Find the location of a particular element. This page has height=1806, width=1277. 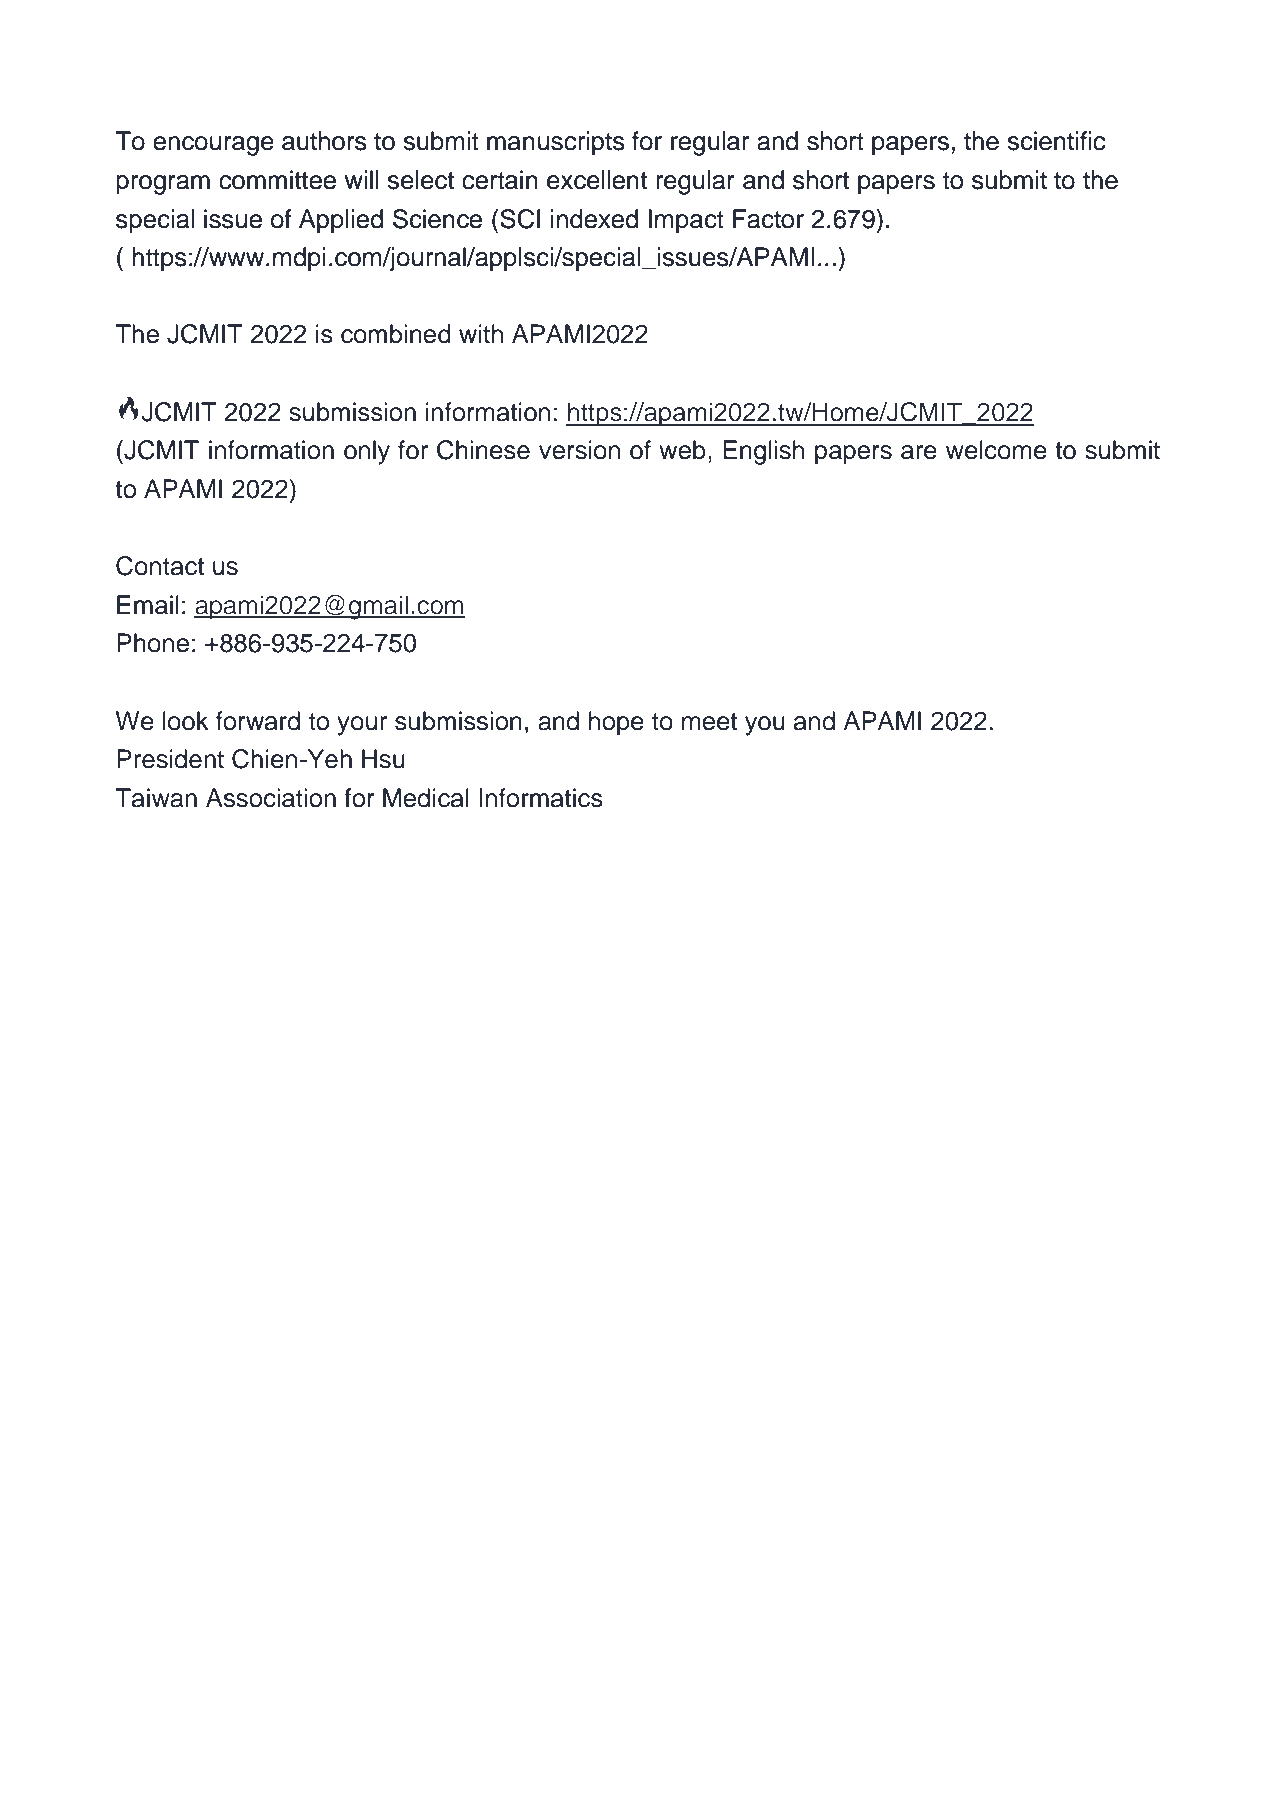

combined is located at coordinates (396, 334).
